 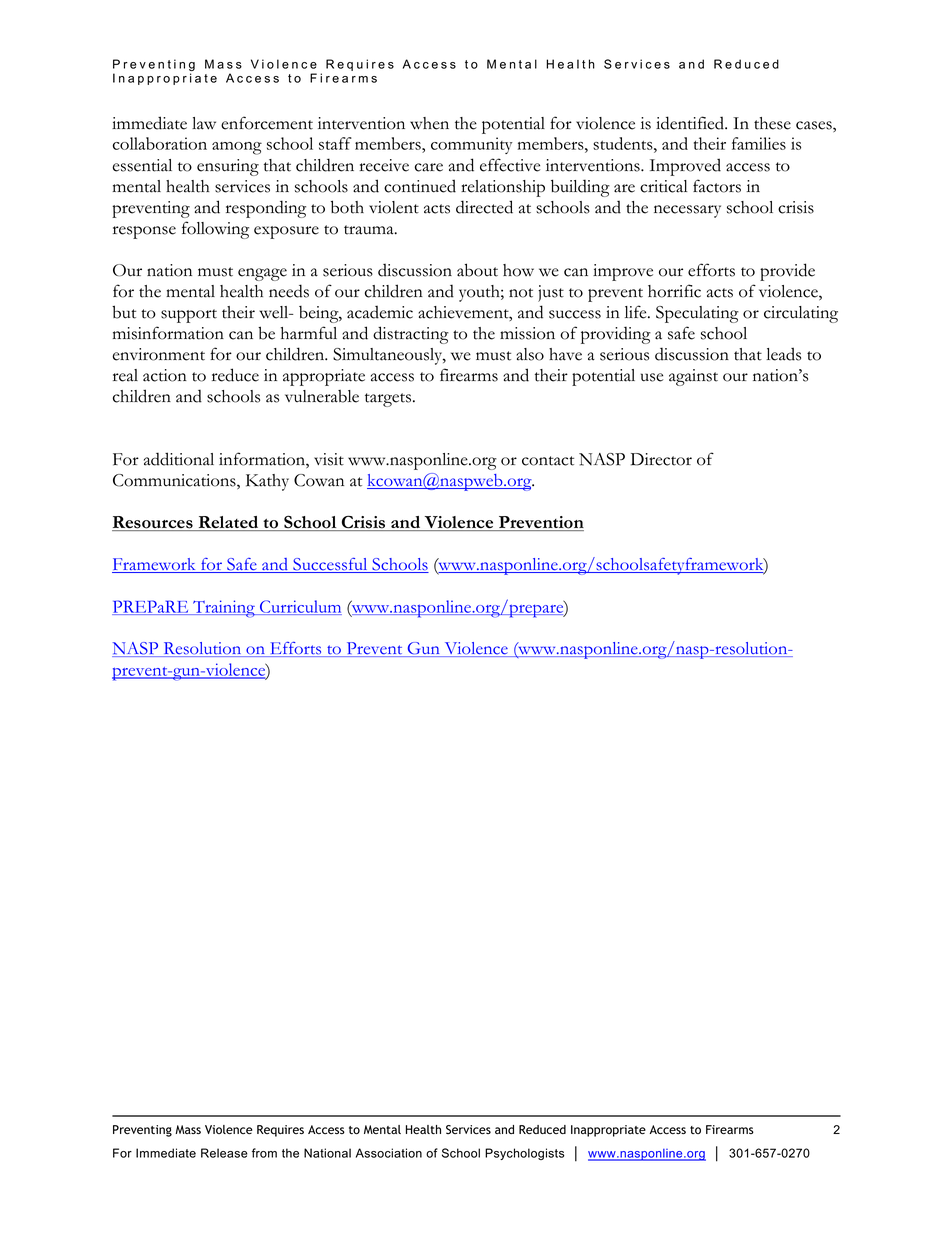 What do you see at coordinates (389, 1153) in the page?
I see `Association` at bounding box center [389, 1153].
